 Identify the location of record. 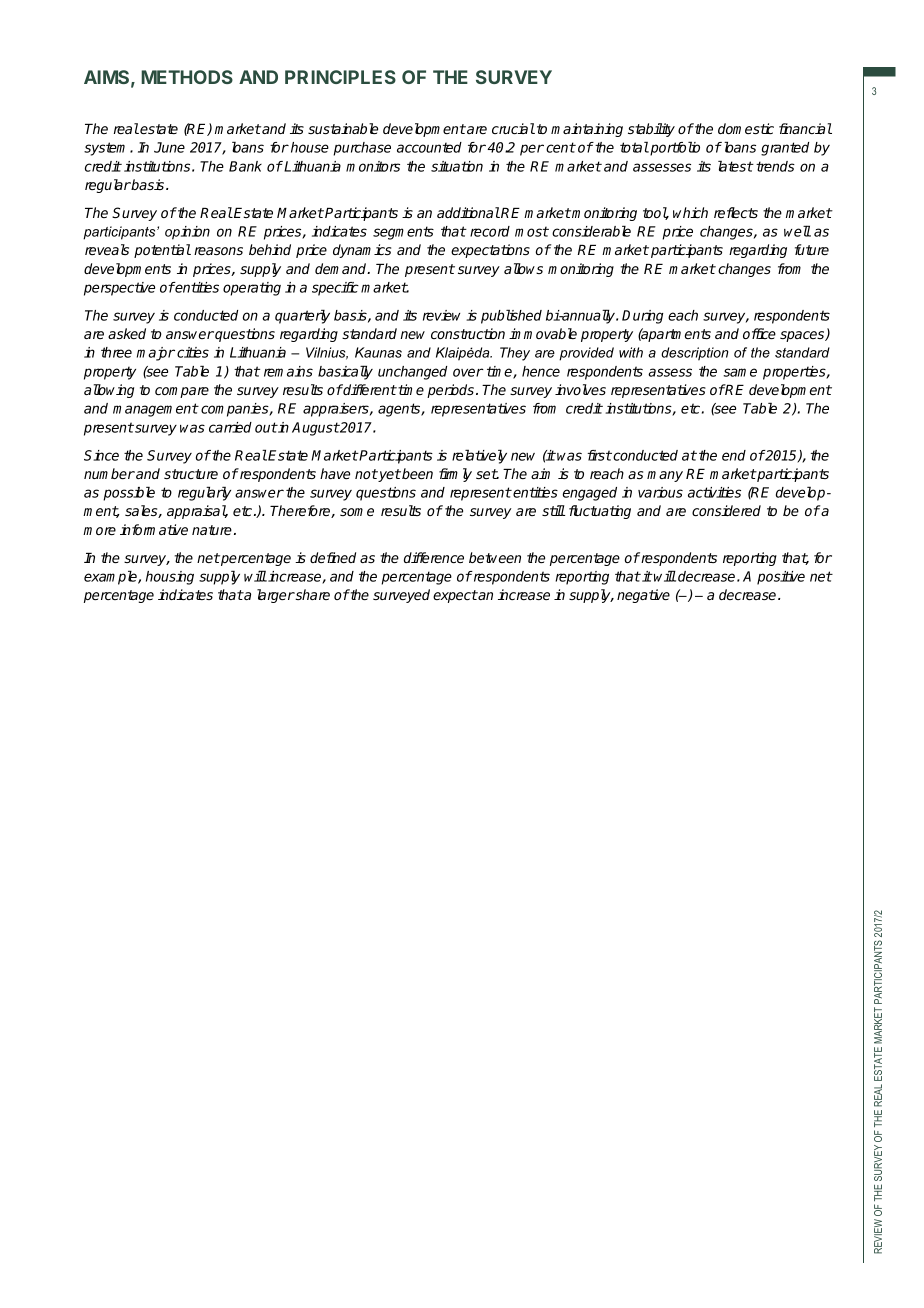
(490, 231).
